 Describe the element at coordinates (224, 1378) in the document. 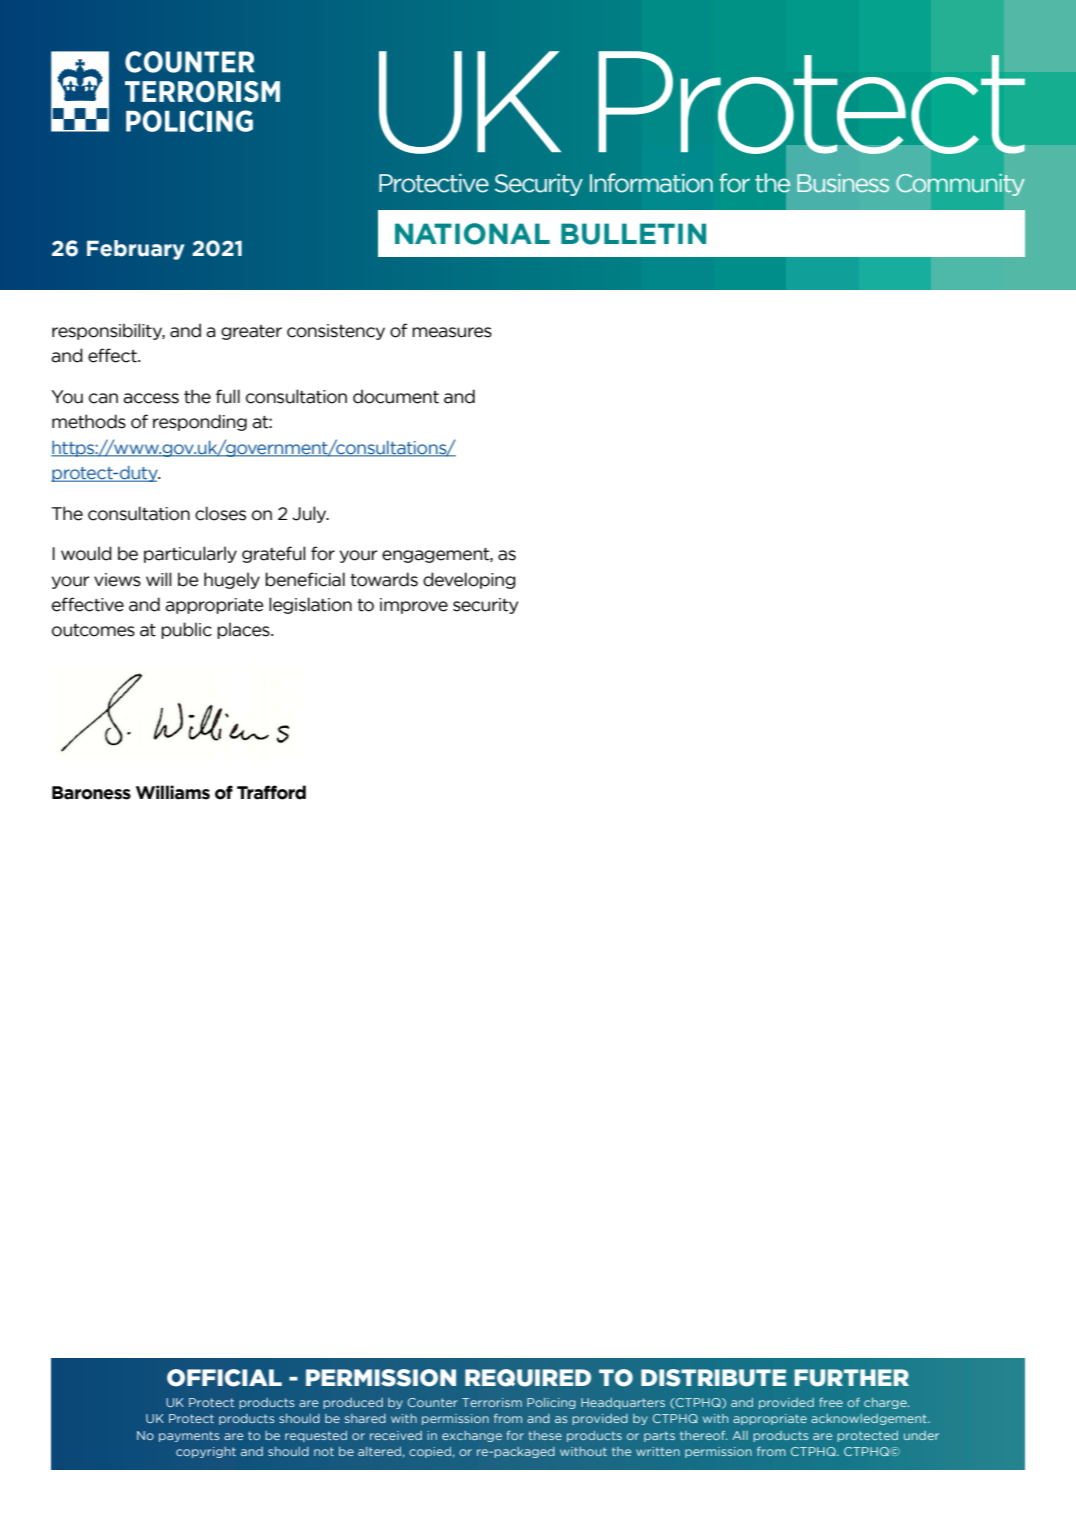

I see `OFFICIAL` at that location.
